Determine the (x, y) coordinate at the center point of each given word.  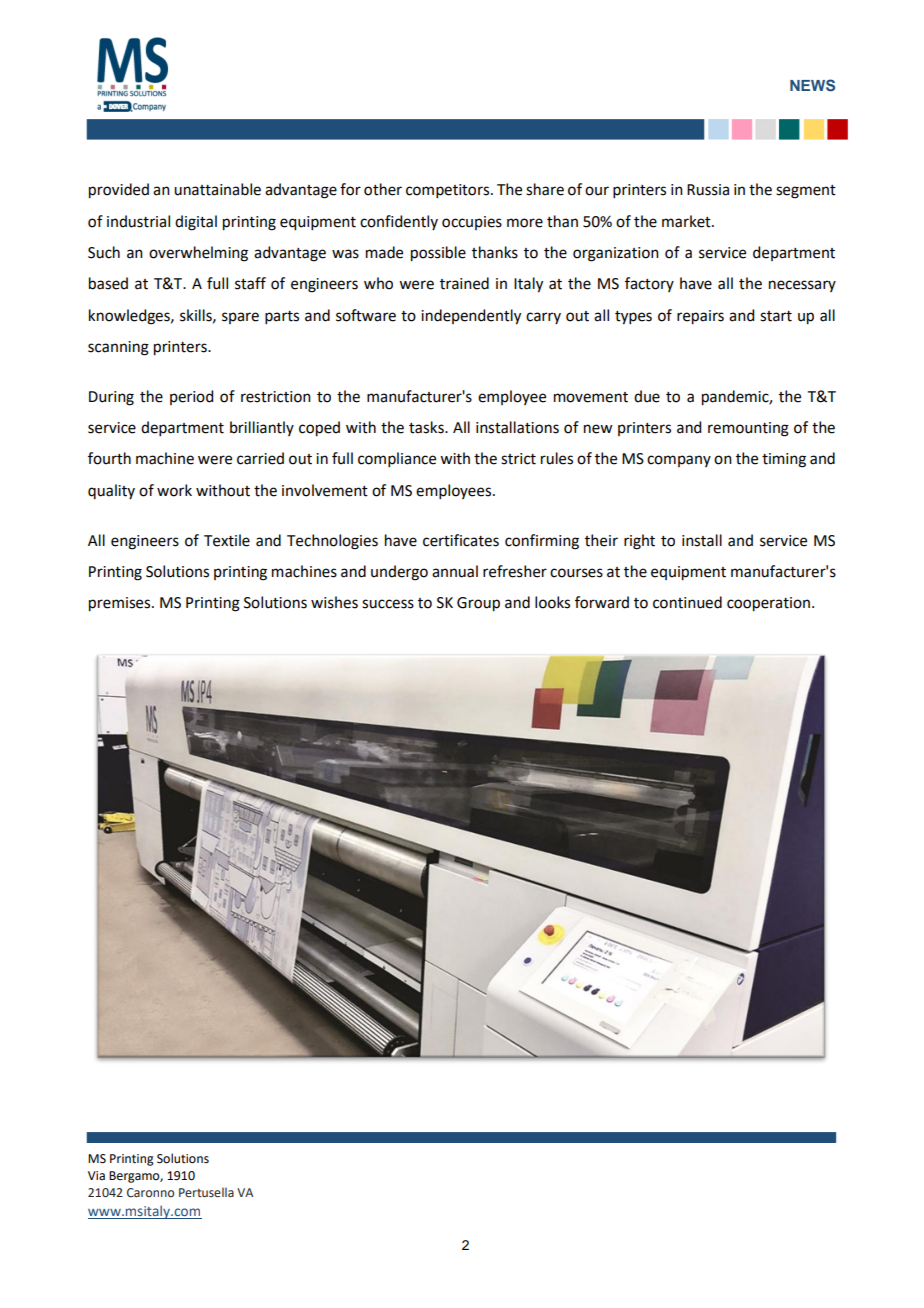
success (388, 604)
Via (96, 1176)
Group (478, 604)
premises (121, 604)
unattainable (217, 189)
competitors (449, 191)
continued (687, 602)
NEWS (812, 85)
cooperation (768, 604)
